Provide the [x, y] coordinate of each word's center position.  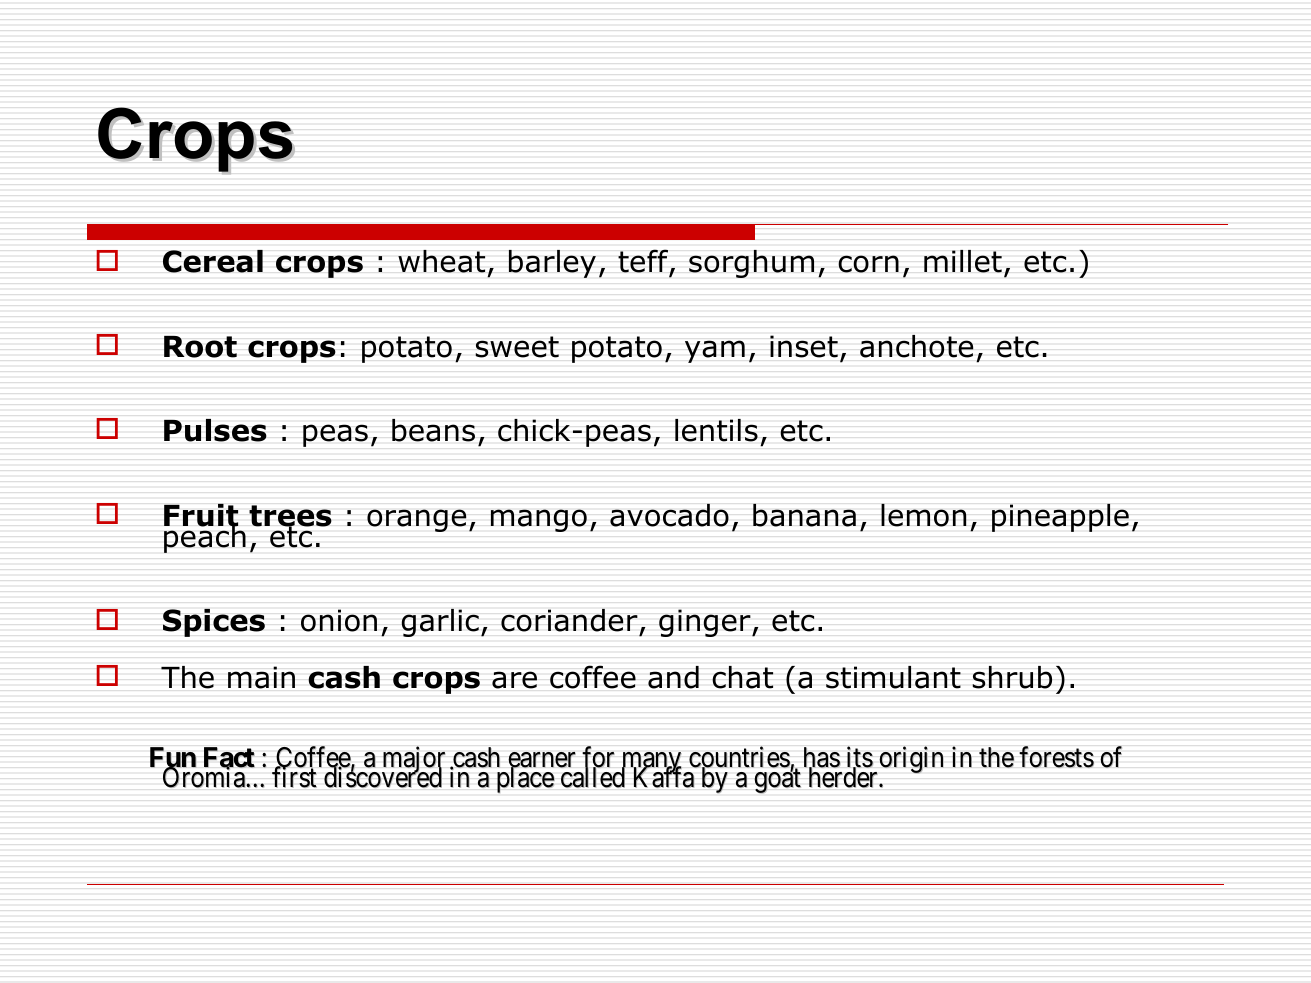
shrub [1012, 677]
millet [963, 261]
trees [290, 517]
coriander [569, 620]
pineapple [1060, 517]
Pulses [215, 430]
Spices [214, 623]
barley [552, 264]
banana [804, 515]
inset [804, 346]
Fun [173, 760]
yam [715, 351]
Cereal [213, 261]
